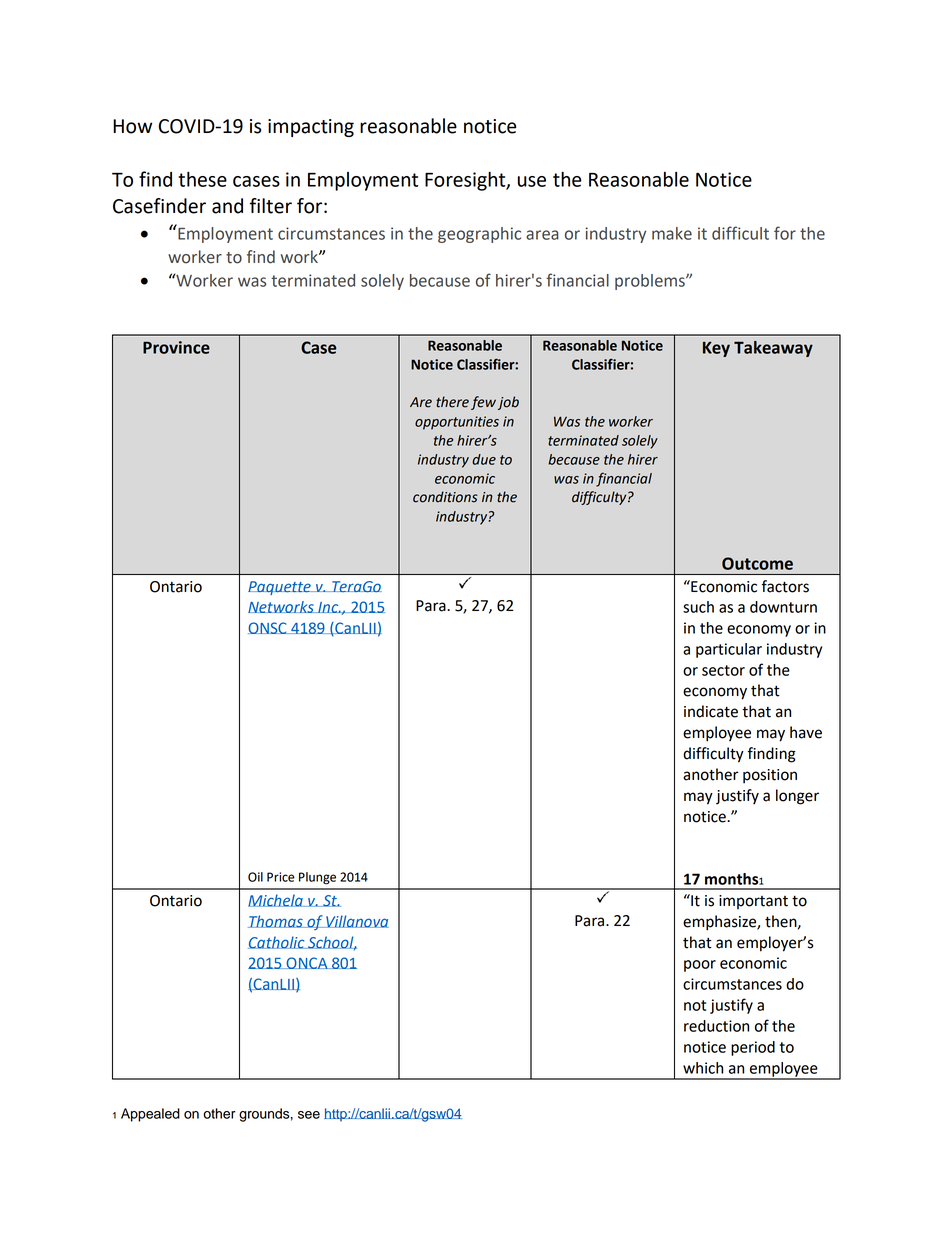 The image size is (952, 1233). I want to click on make, so click(672, 233).
